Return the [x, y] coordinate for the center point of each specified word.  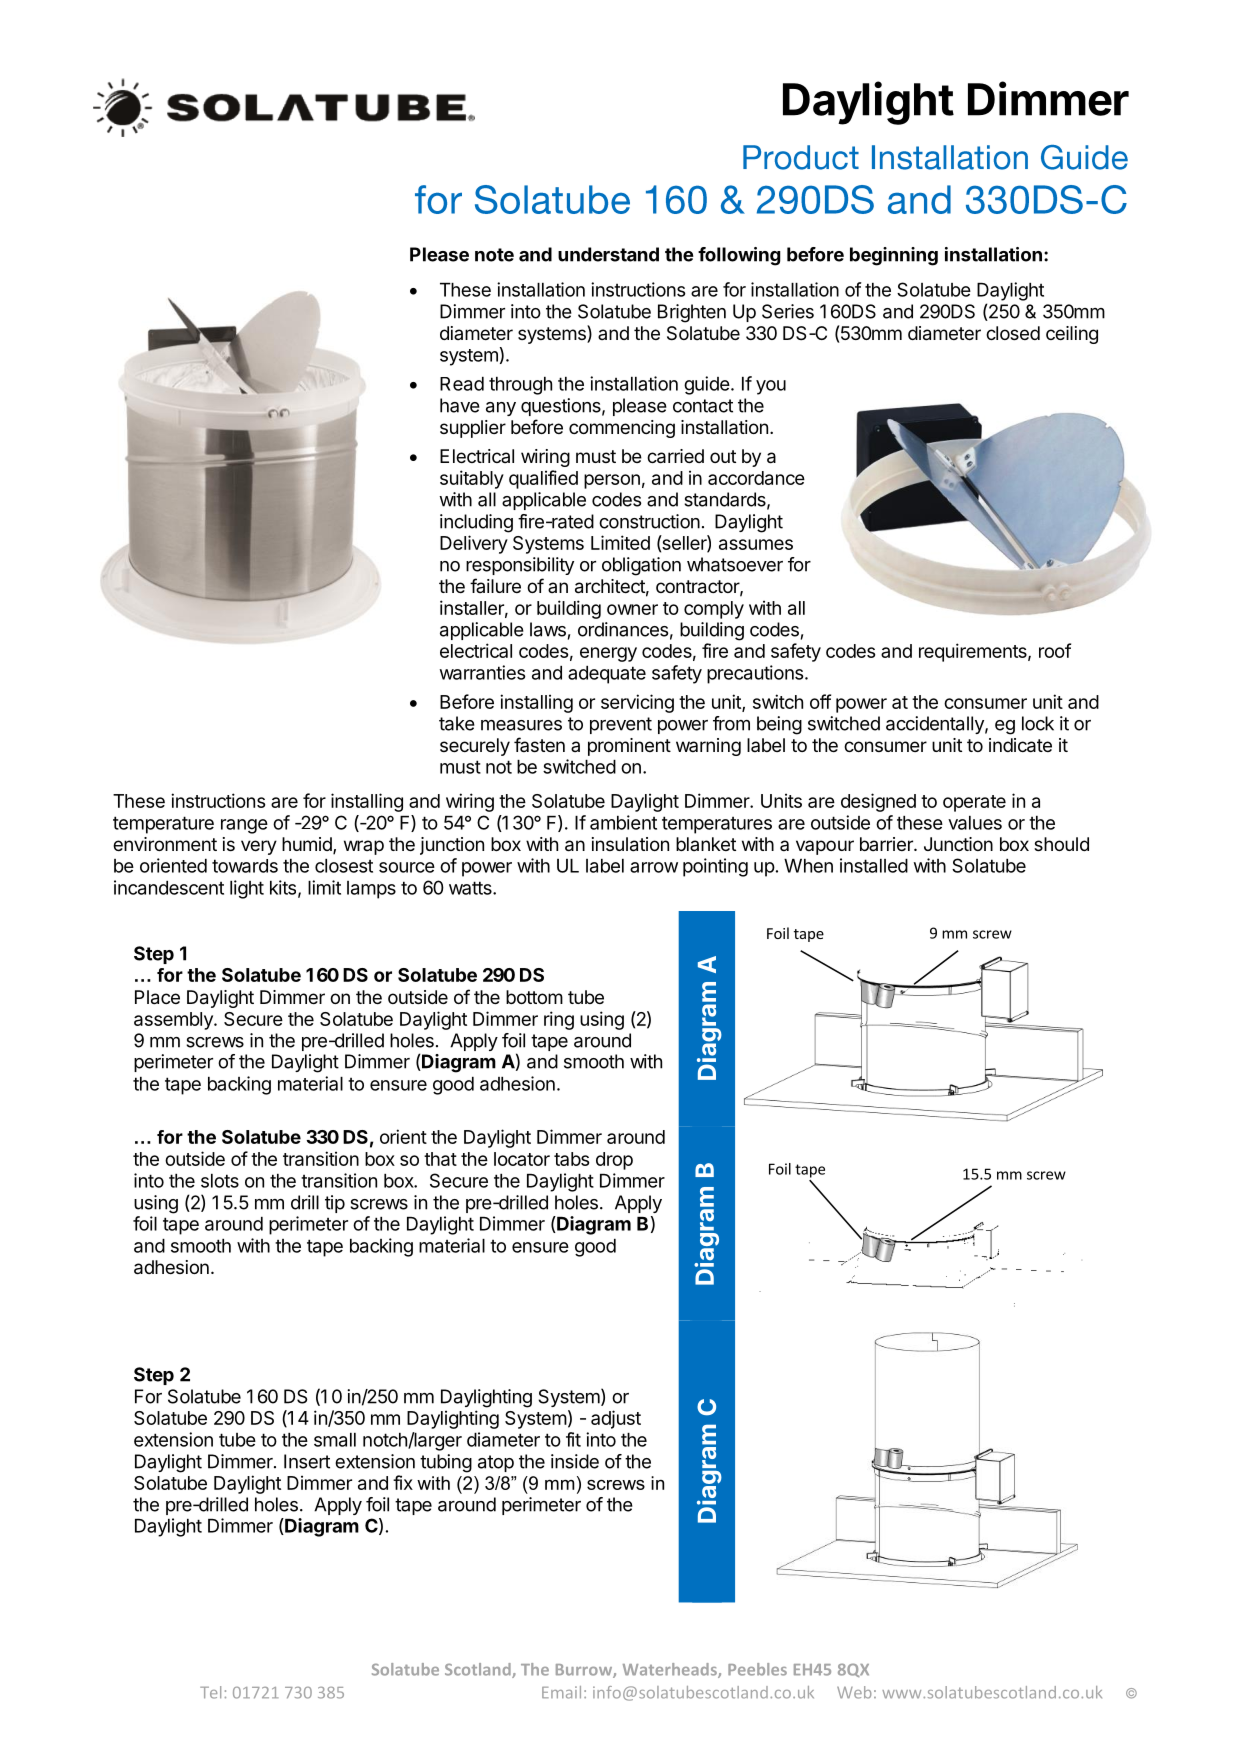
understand [608, 254]
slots [220, 1181]
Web [854, 1692]
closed [1013, 333]
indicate [1020, 745]
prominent [629, 747]
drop [614, 1161]
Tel [210, 1692]
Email [561, 1692]
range [244, 826]
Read [462, 384]
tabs [571, 1159]
